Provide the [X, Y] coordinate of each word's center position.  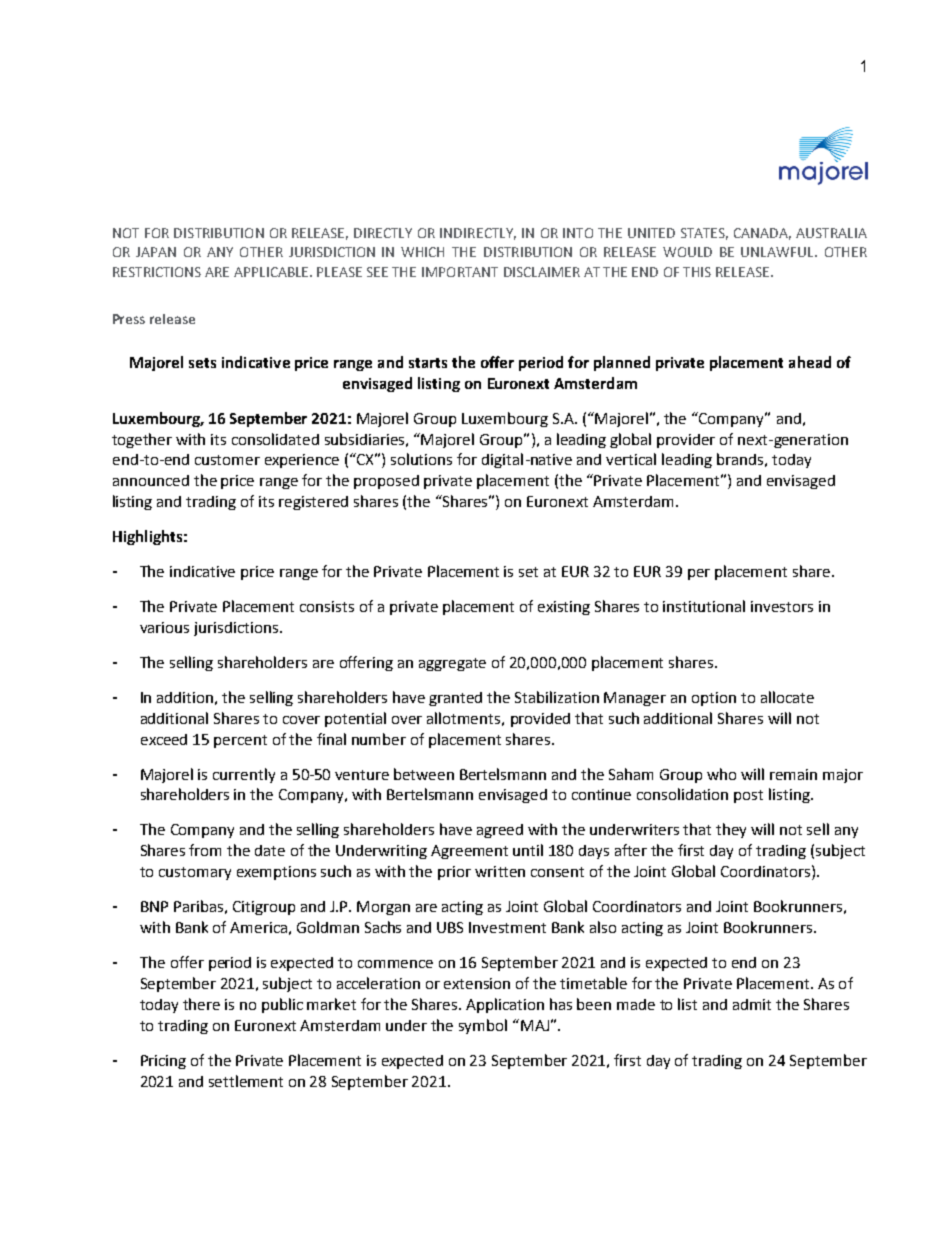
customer [227, 460]
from [205, 850]
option [714, 699]
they [731, 830]
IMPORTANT [460, 272]
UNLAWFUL [778, 252]
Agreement [469, 852]
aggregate [452, 664]
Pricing [163, 1062]
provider [686, 441]
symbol [483, 1026]
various [164, 627]
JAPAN [156, 252]
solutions [421, 459]
